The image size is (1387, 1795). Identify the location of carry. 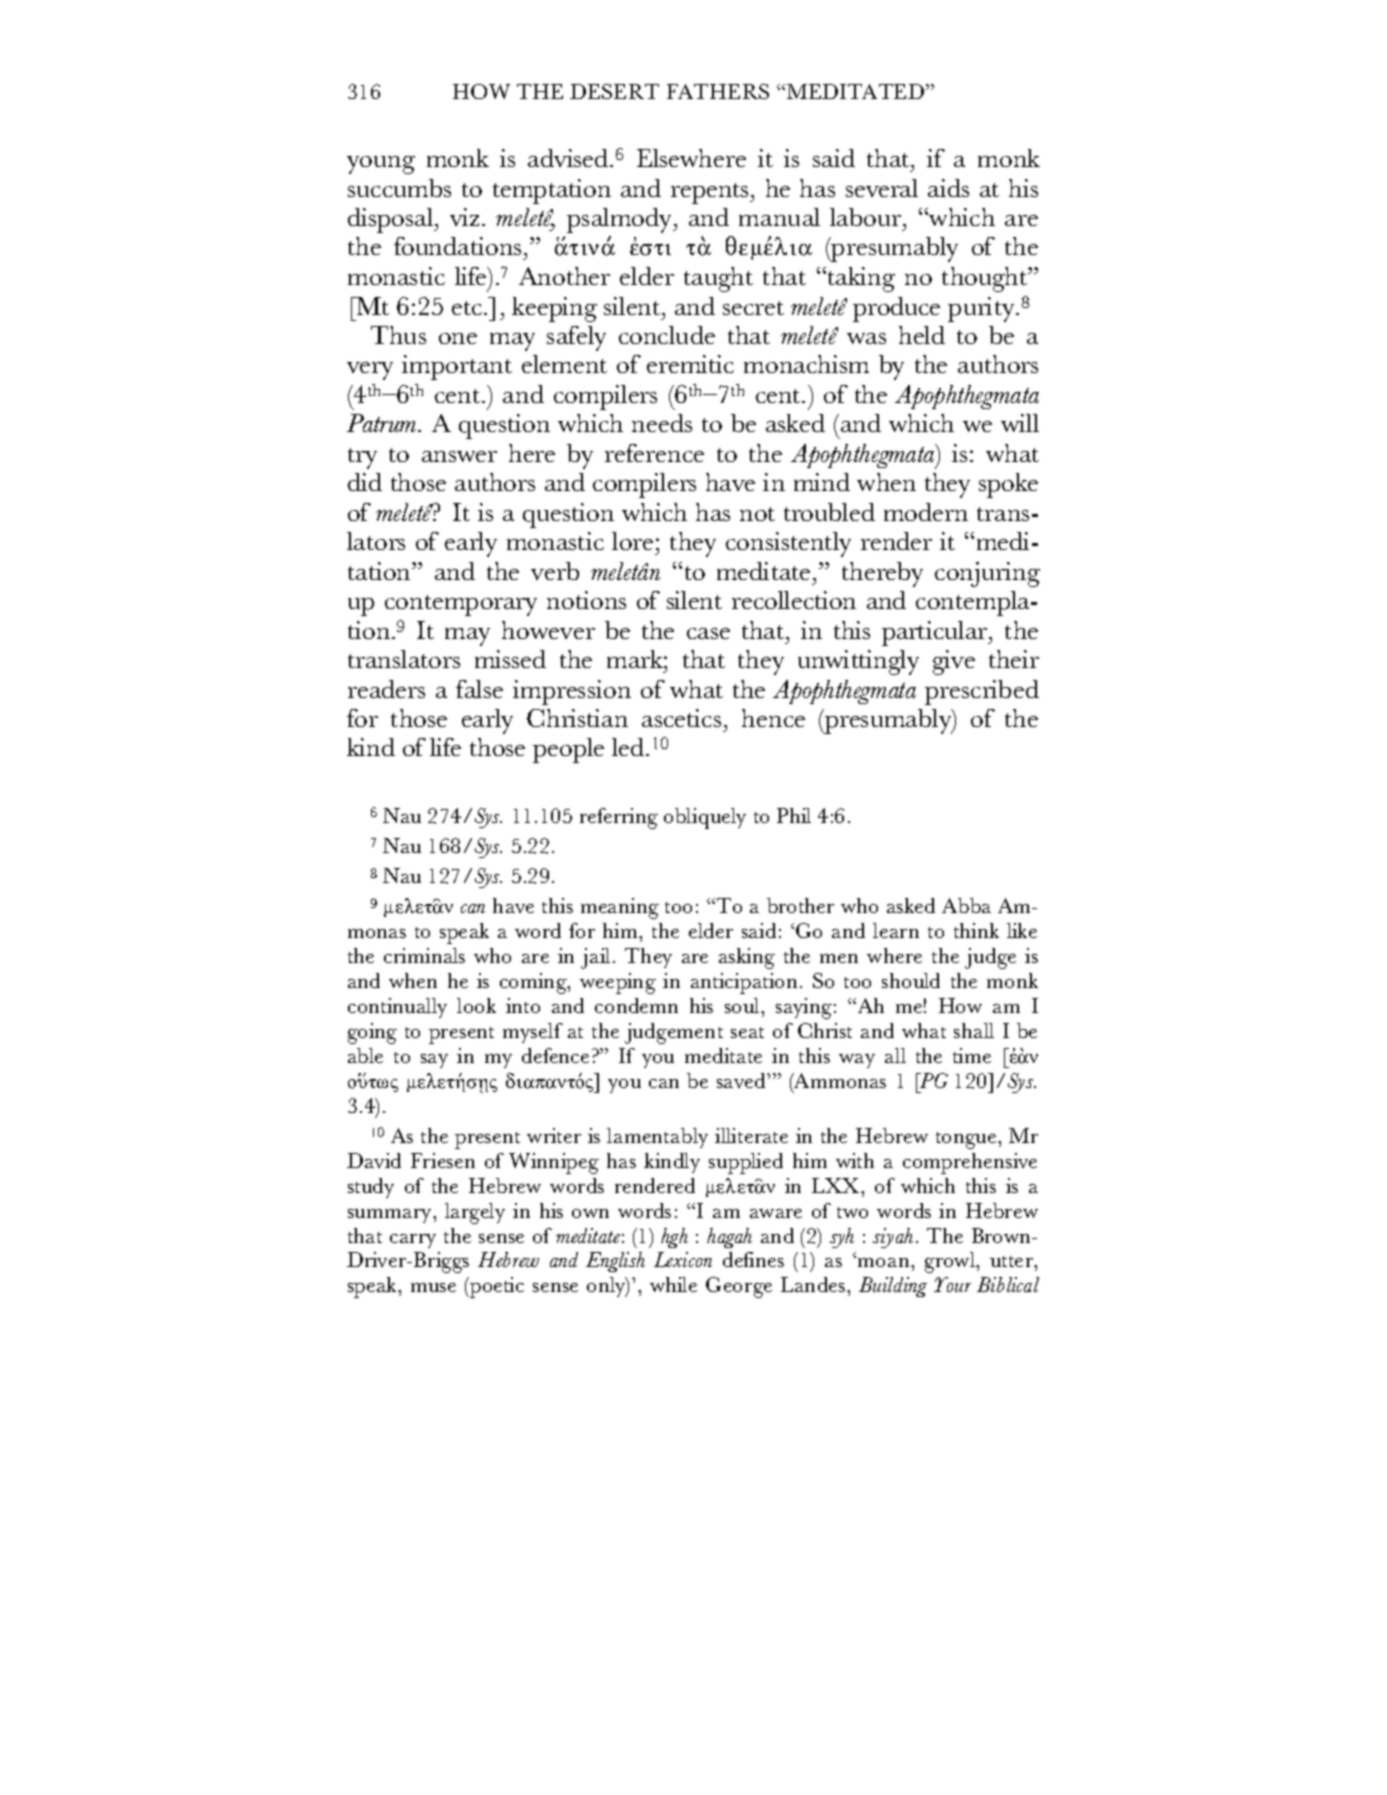
(413, 1241).
